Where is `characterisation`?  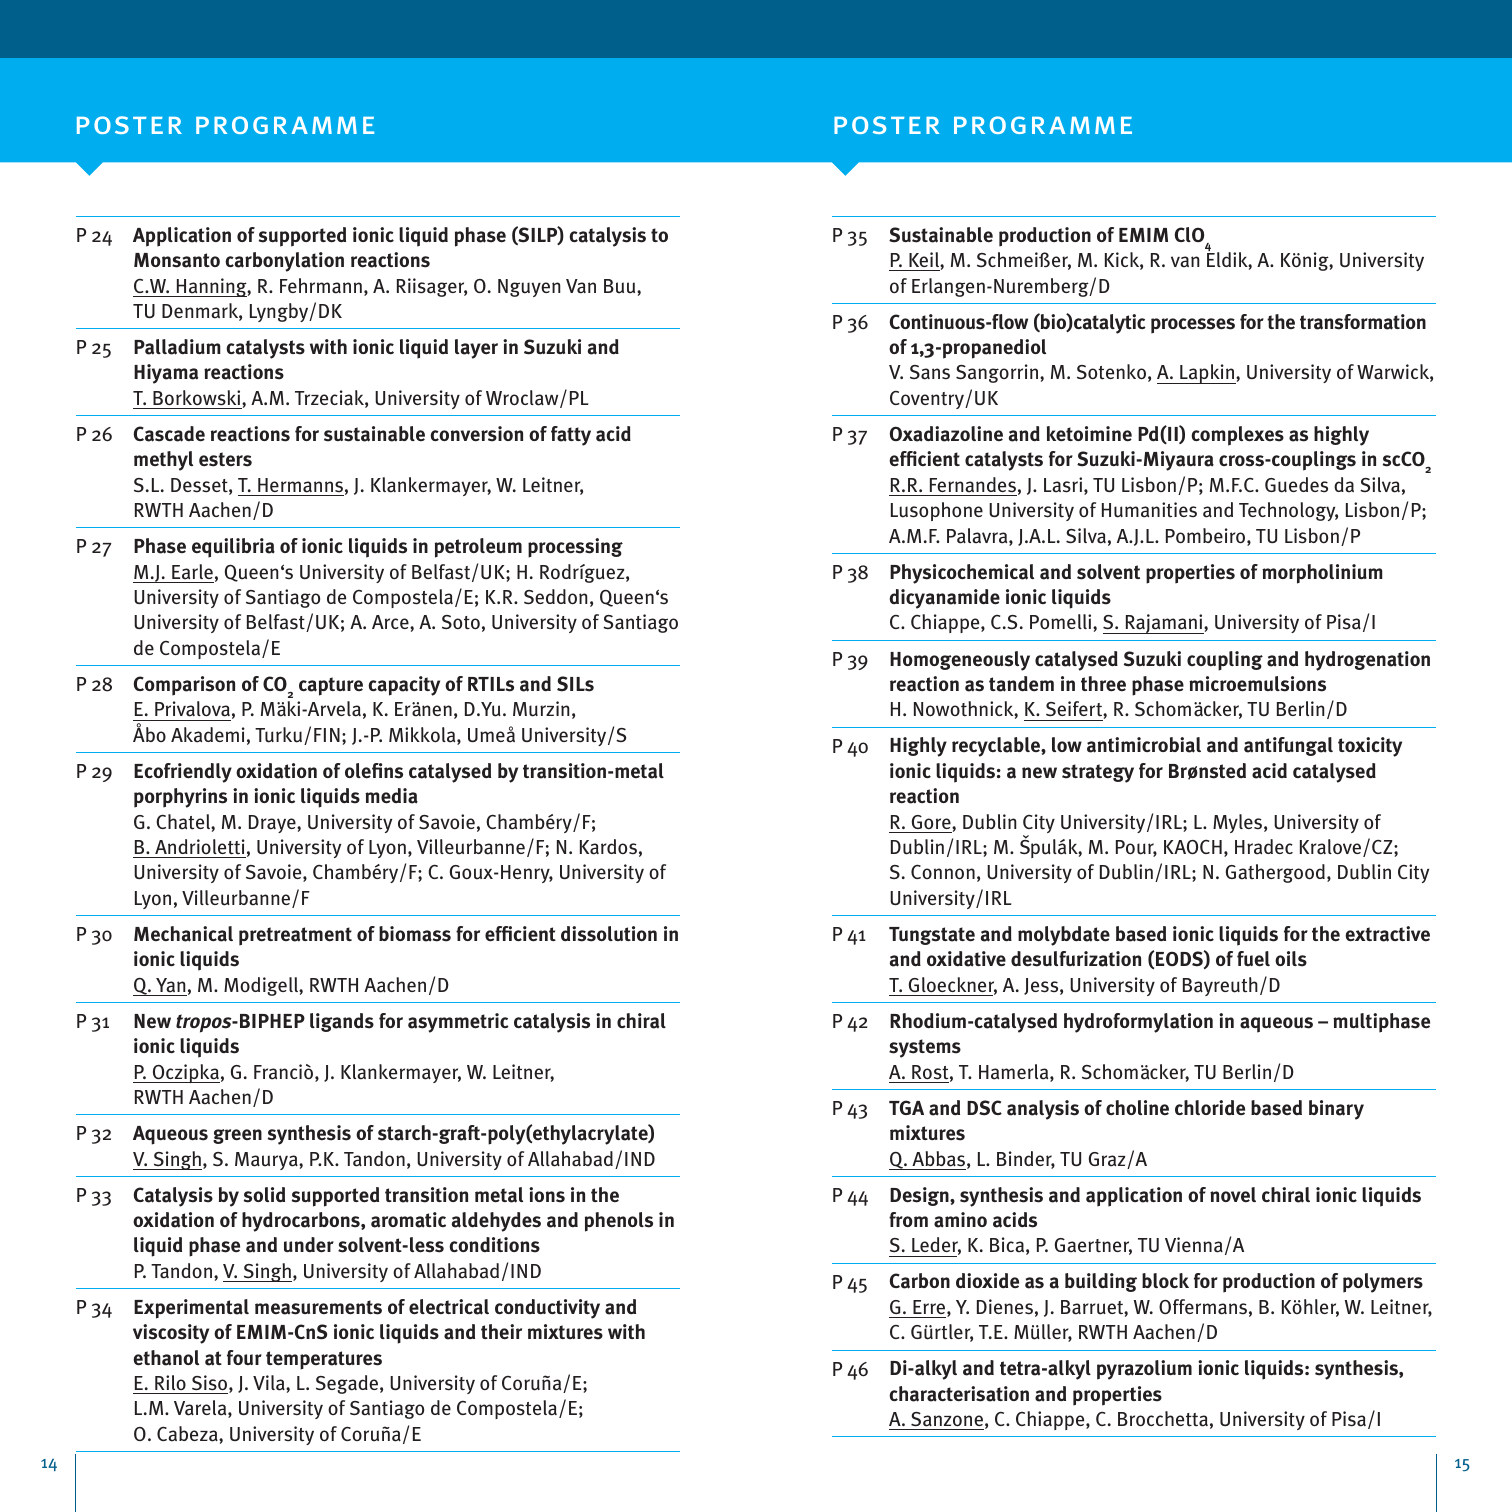
characterisation is located at coordinates (959, 1394).
